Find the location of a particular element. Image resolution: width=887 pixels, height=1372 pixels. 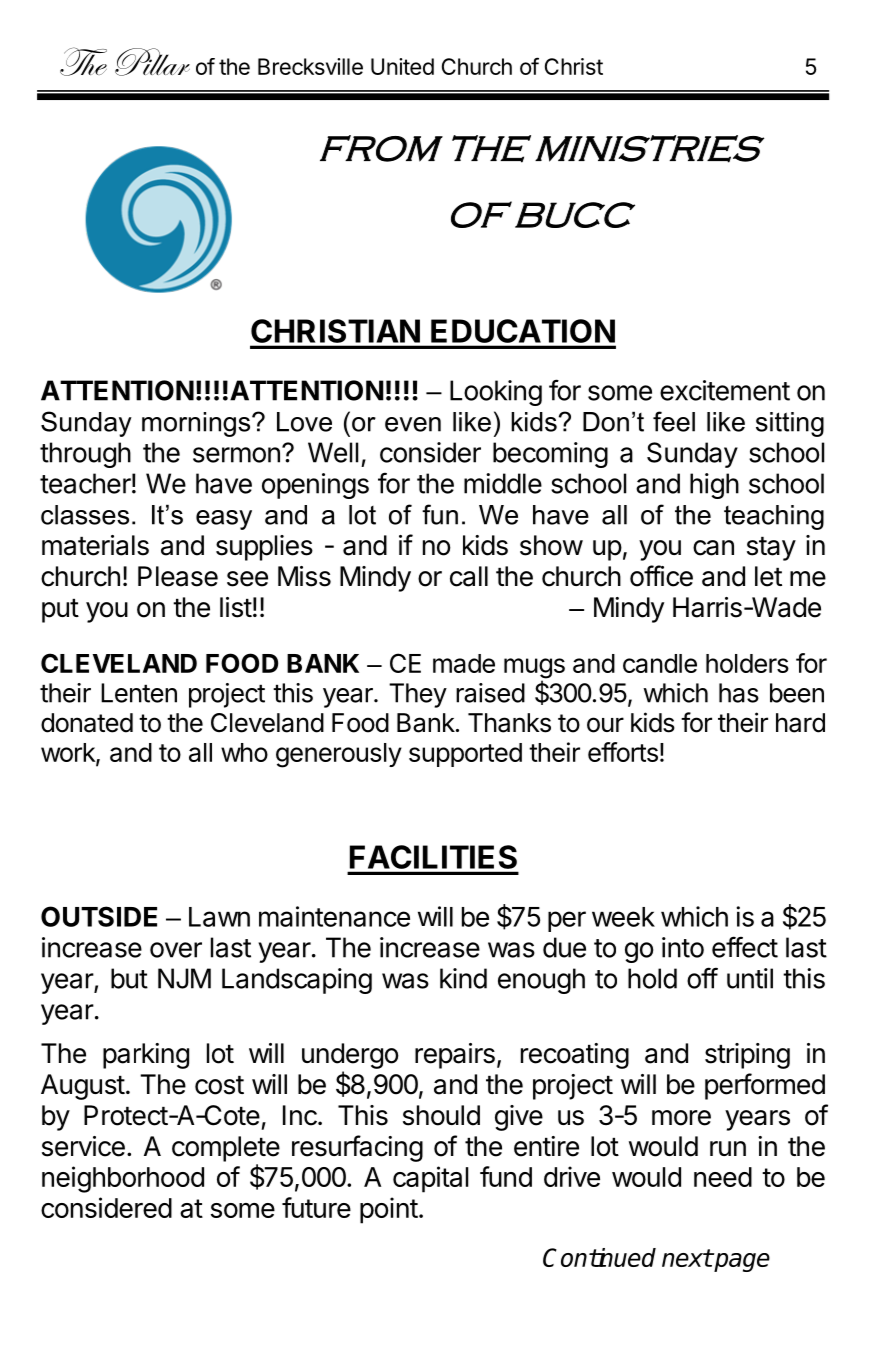

even is located at coordinates (413, 424).
